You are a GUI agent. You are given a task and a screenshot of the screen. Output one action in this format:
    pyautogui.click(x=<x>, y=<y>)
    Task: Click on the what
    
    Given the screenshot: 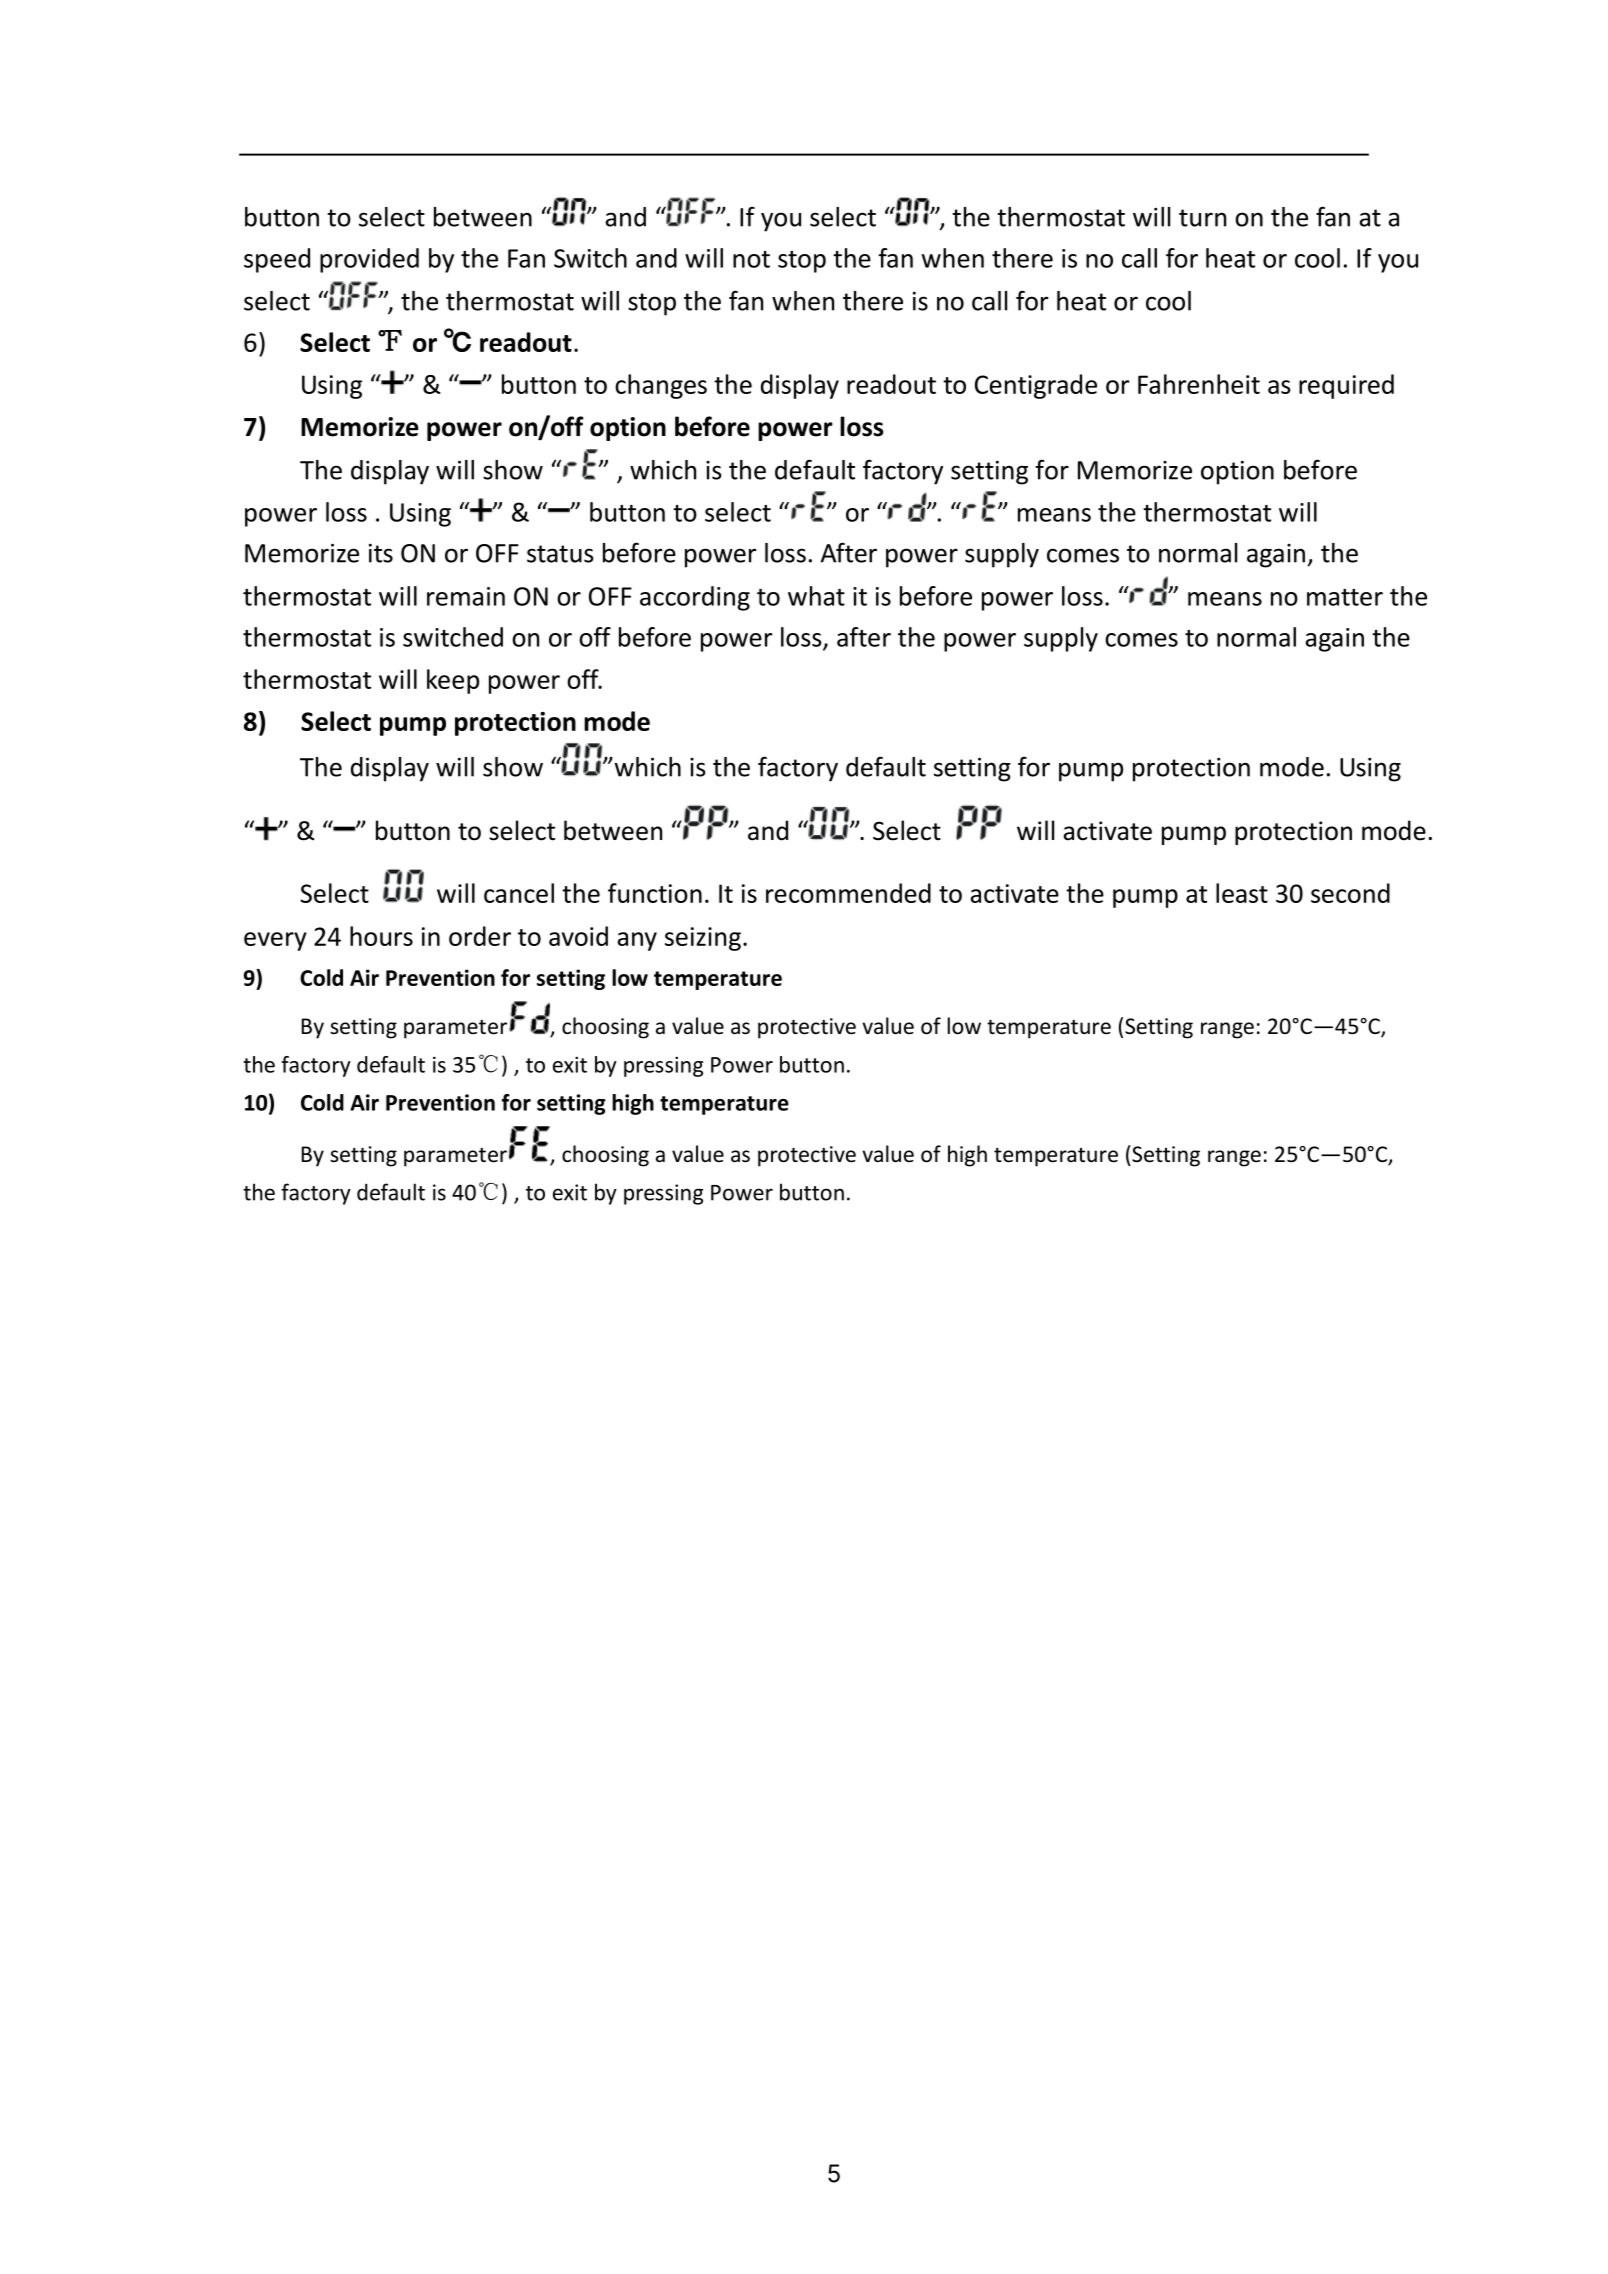 What is the action you would take?
    pyautogui.click(x=816, y=596)
